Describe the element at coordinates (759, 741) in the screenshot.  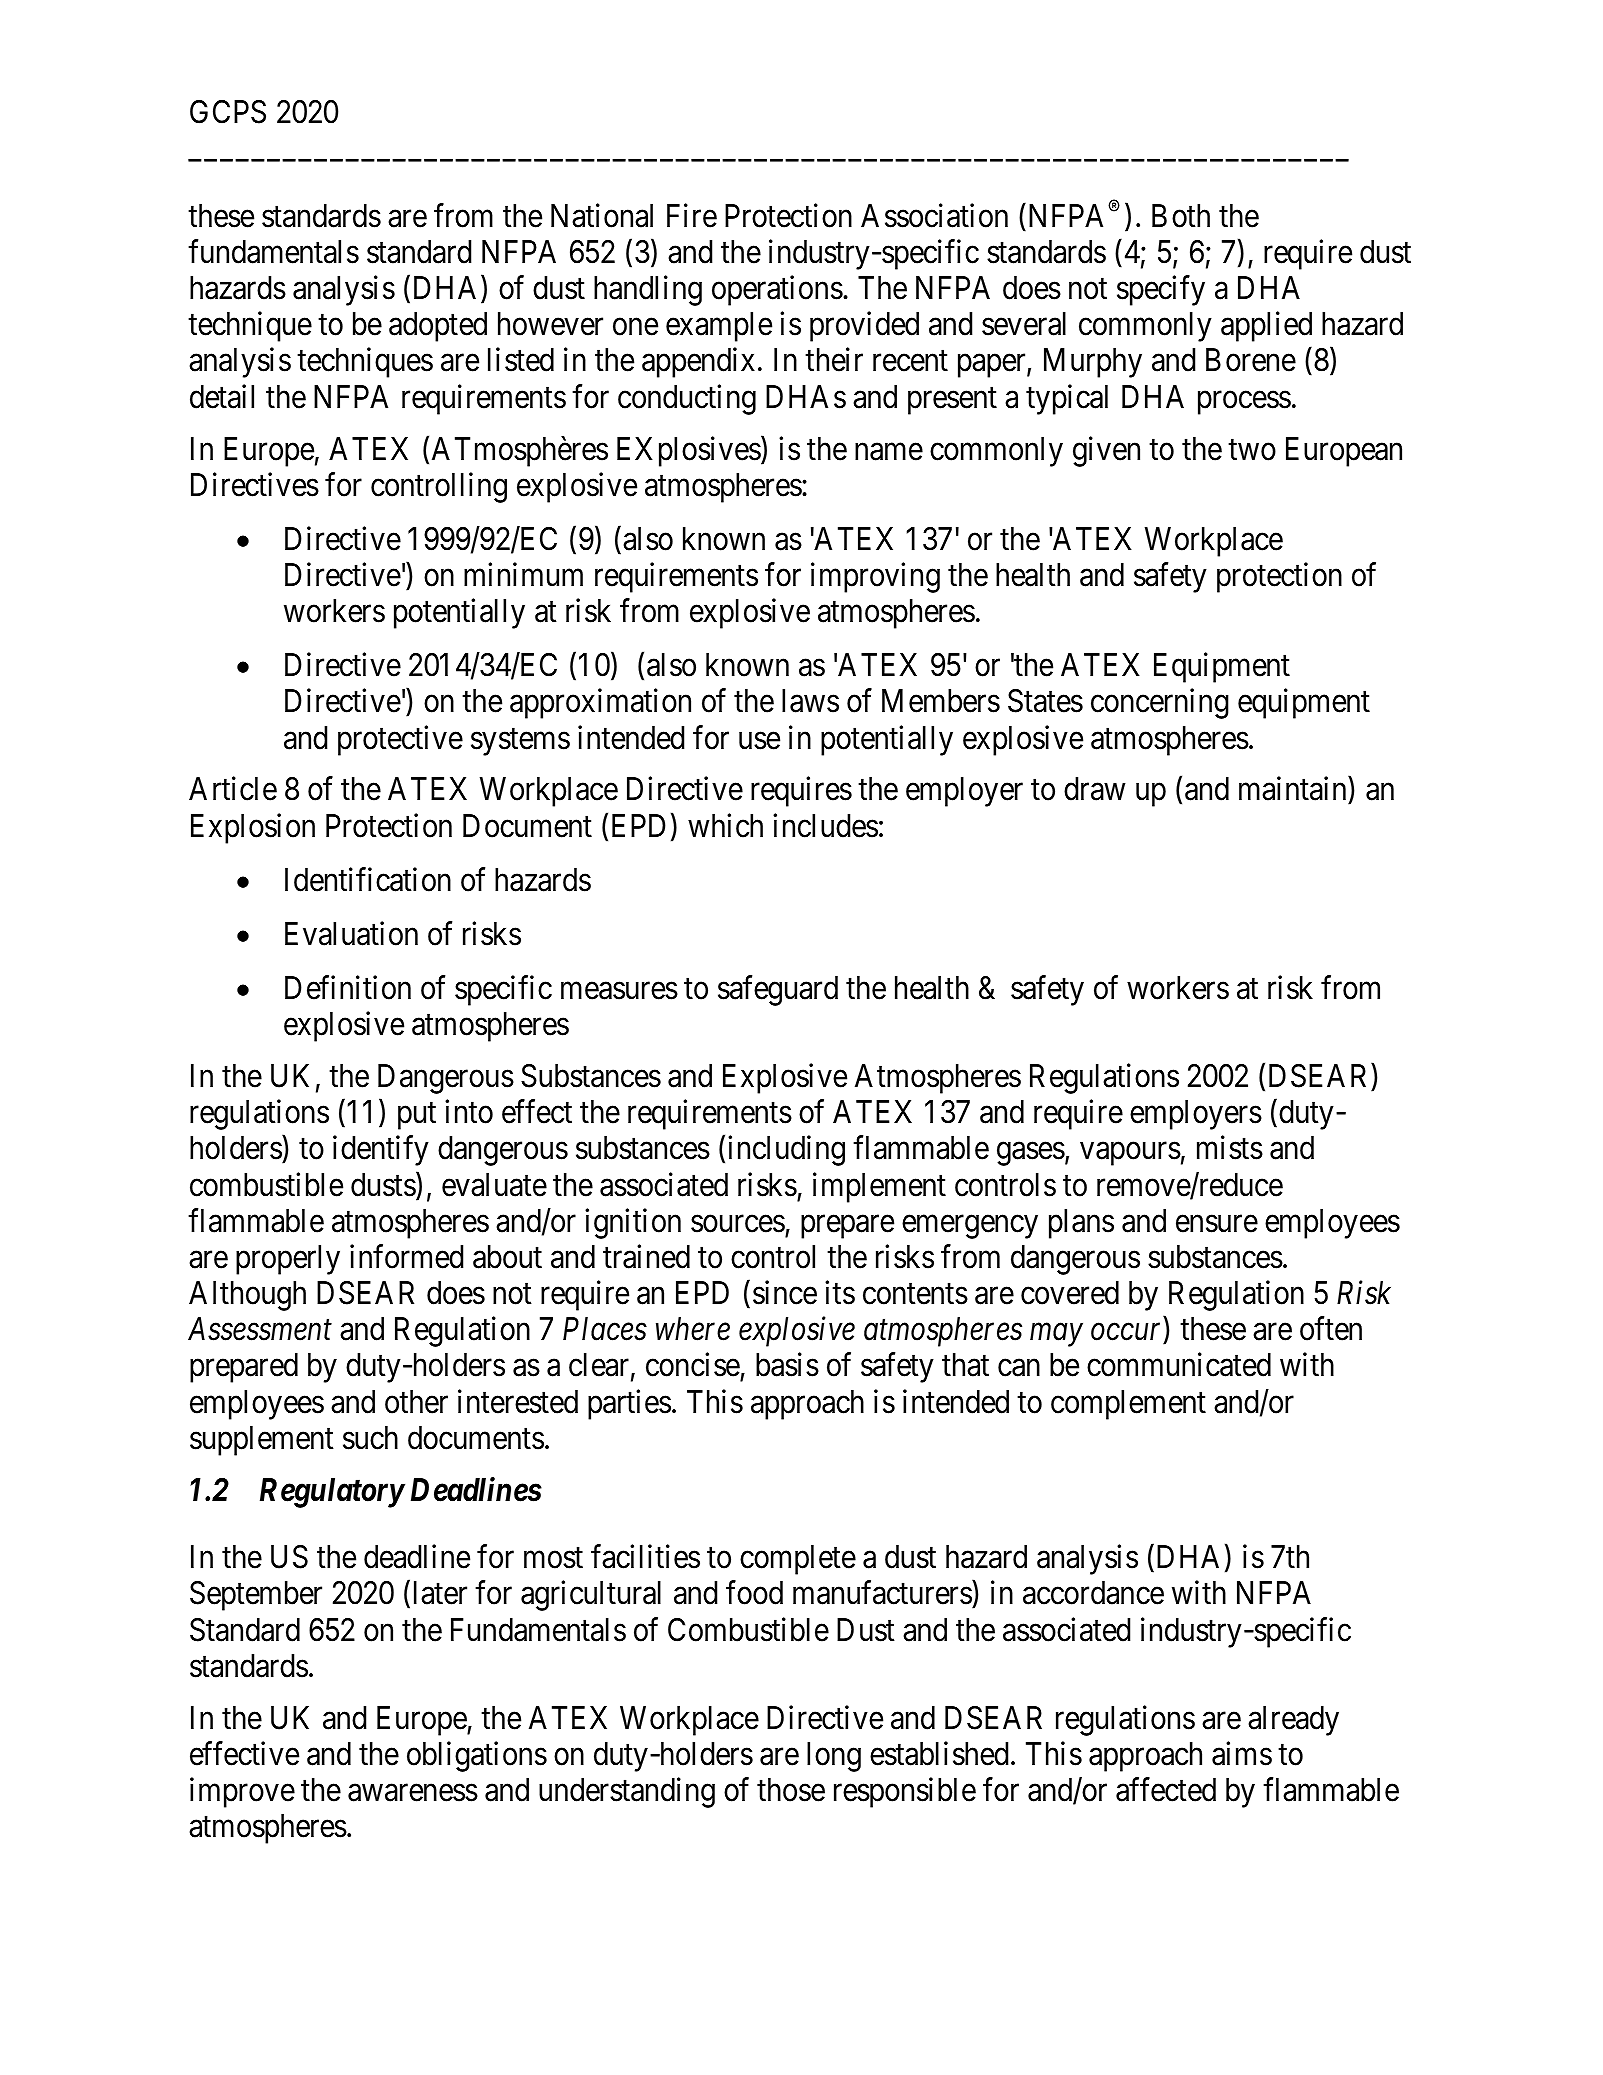
I see `use` at that location.
